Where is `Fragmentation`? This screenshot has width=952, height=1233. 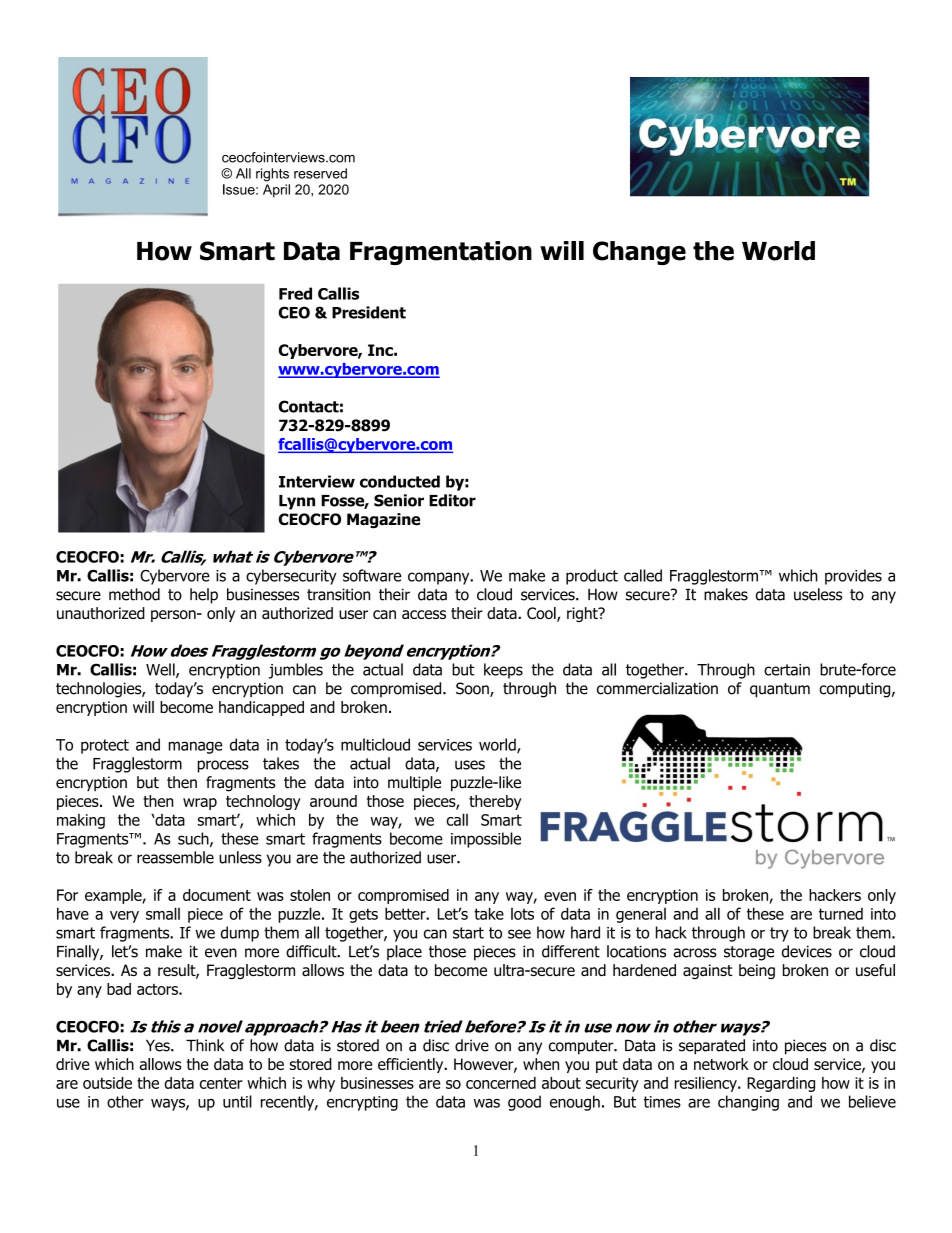
Fragmentation is located at coordinates (441, 253).
